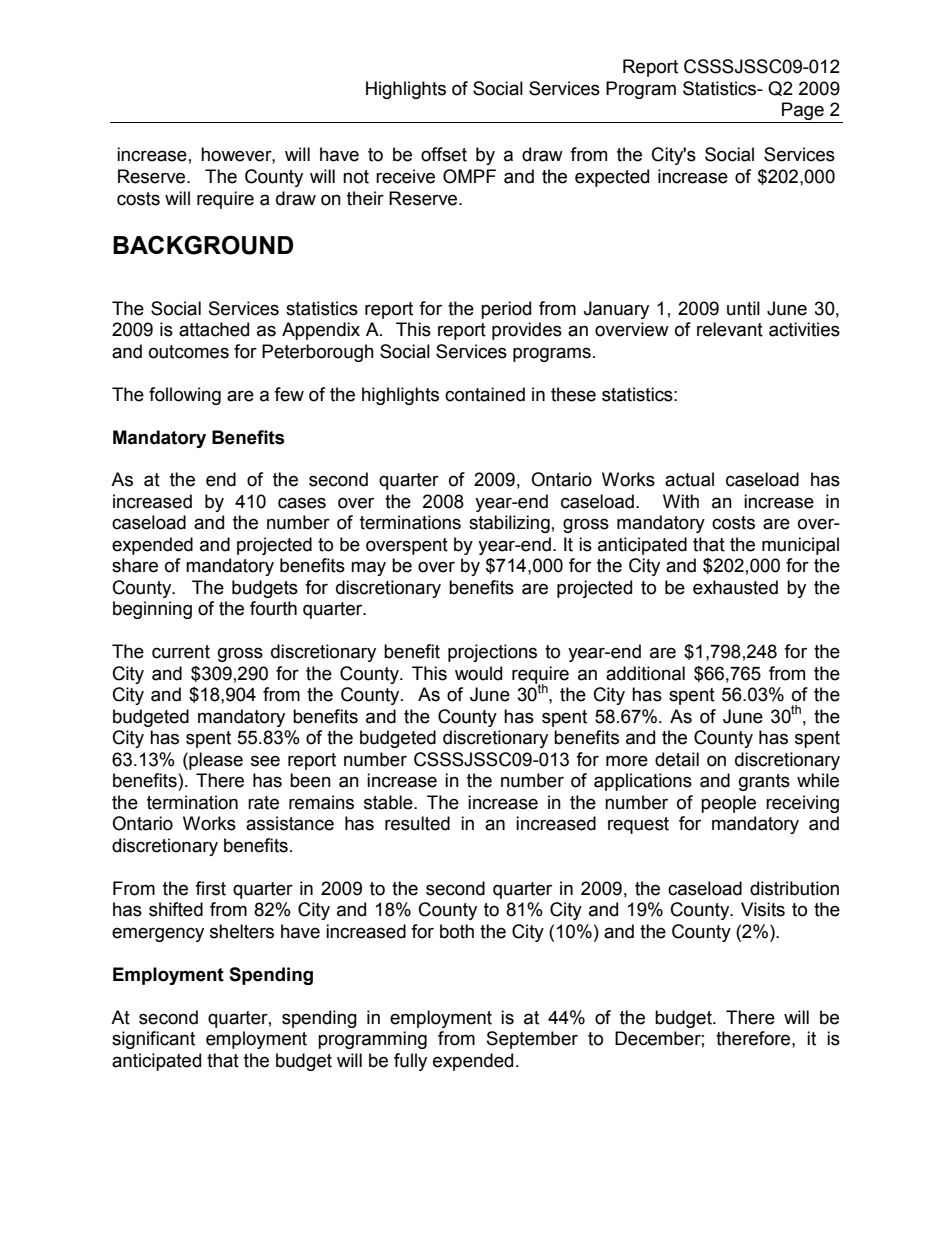  Describe the element at coordinates (492, 653) in the screenshot. I see `projections` at that location.
